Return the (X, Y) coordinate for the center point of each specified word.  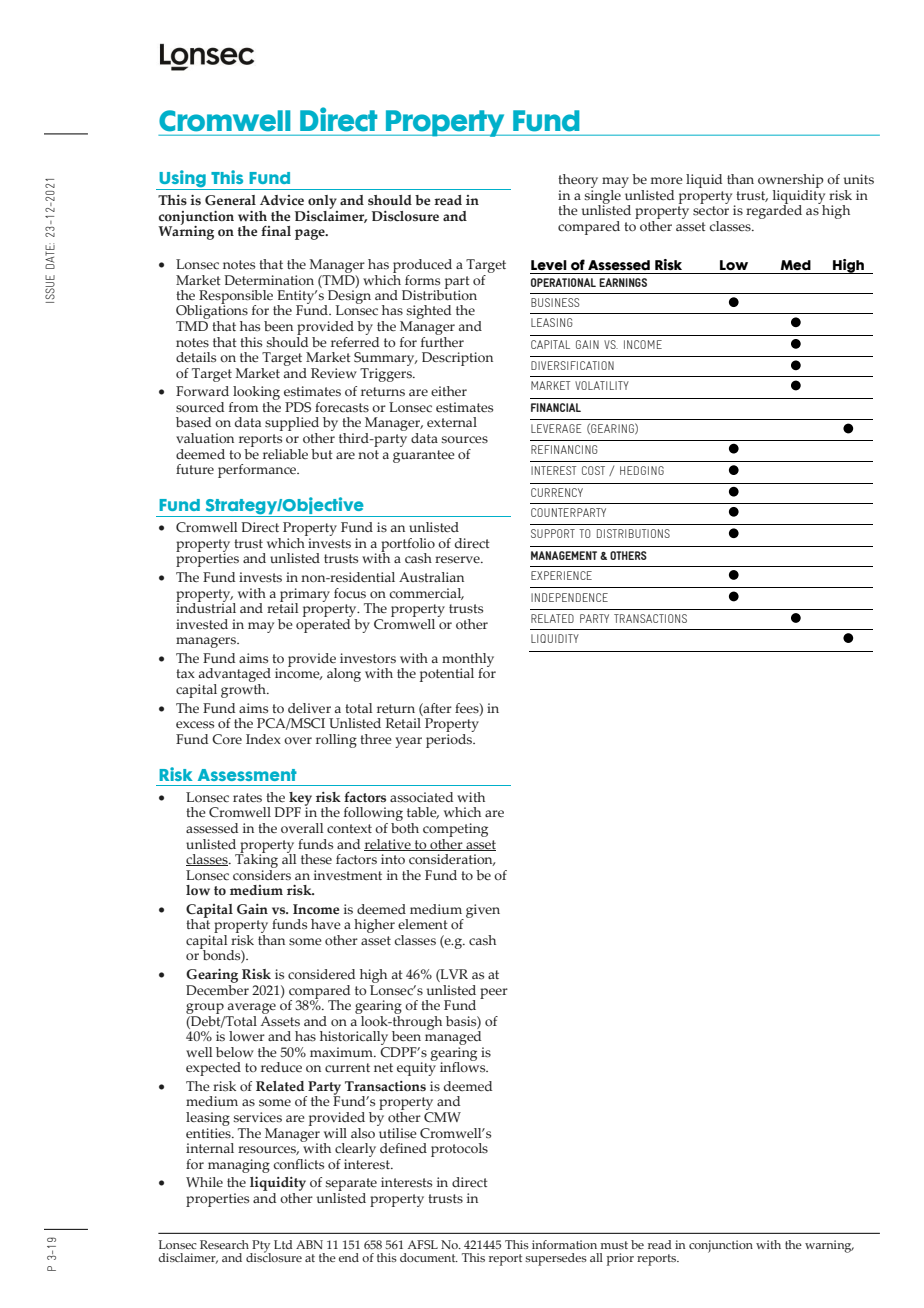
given (483, 911)
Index (263, 739)
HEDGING (642, 470)
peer (494, 993)
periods (450, 739)
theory (578, 182)
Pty (260, 1247)
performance (258, 471)
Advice (282, 200)
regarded (774, 211)
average (252, 1008)
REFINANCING (564, 449)
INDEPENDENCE (569, 597)
